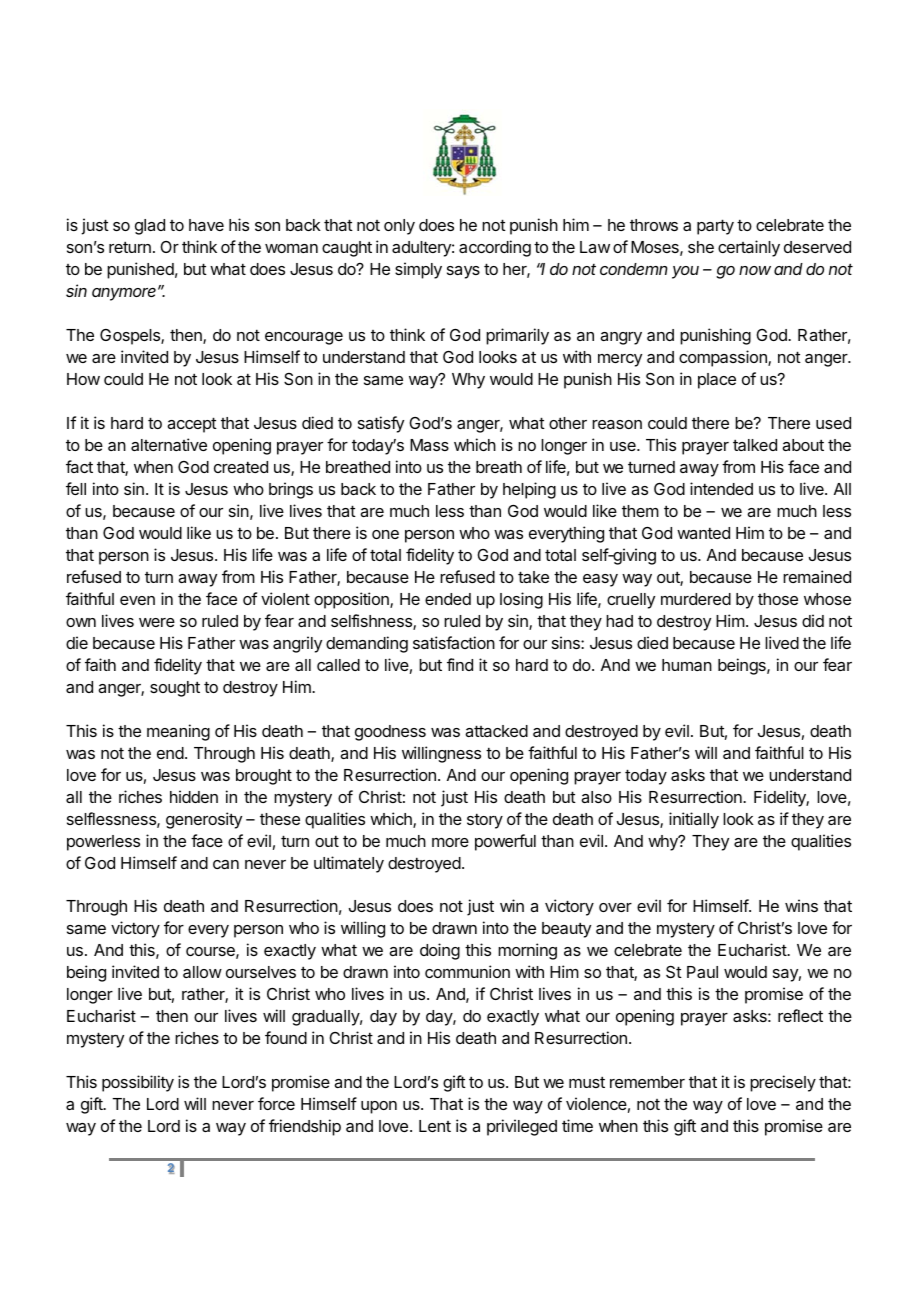  I want to click on upon, so click(379, 1107).
